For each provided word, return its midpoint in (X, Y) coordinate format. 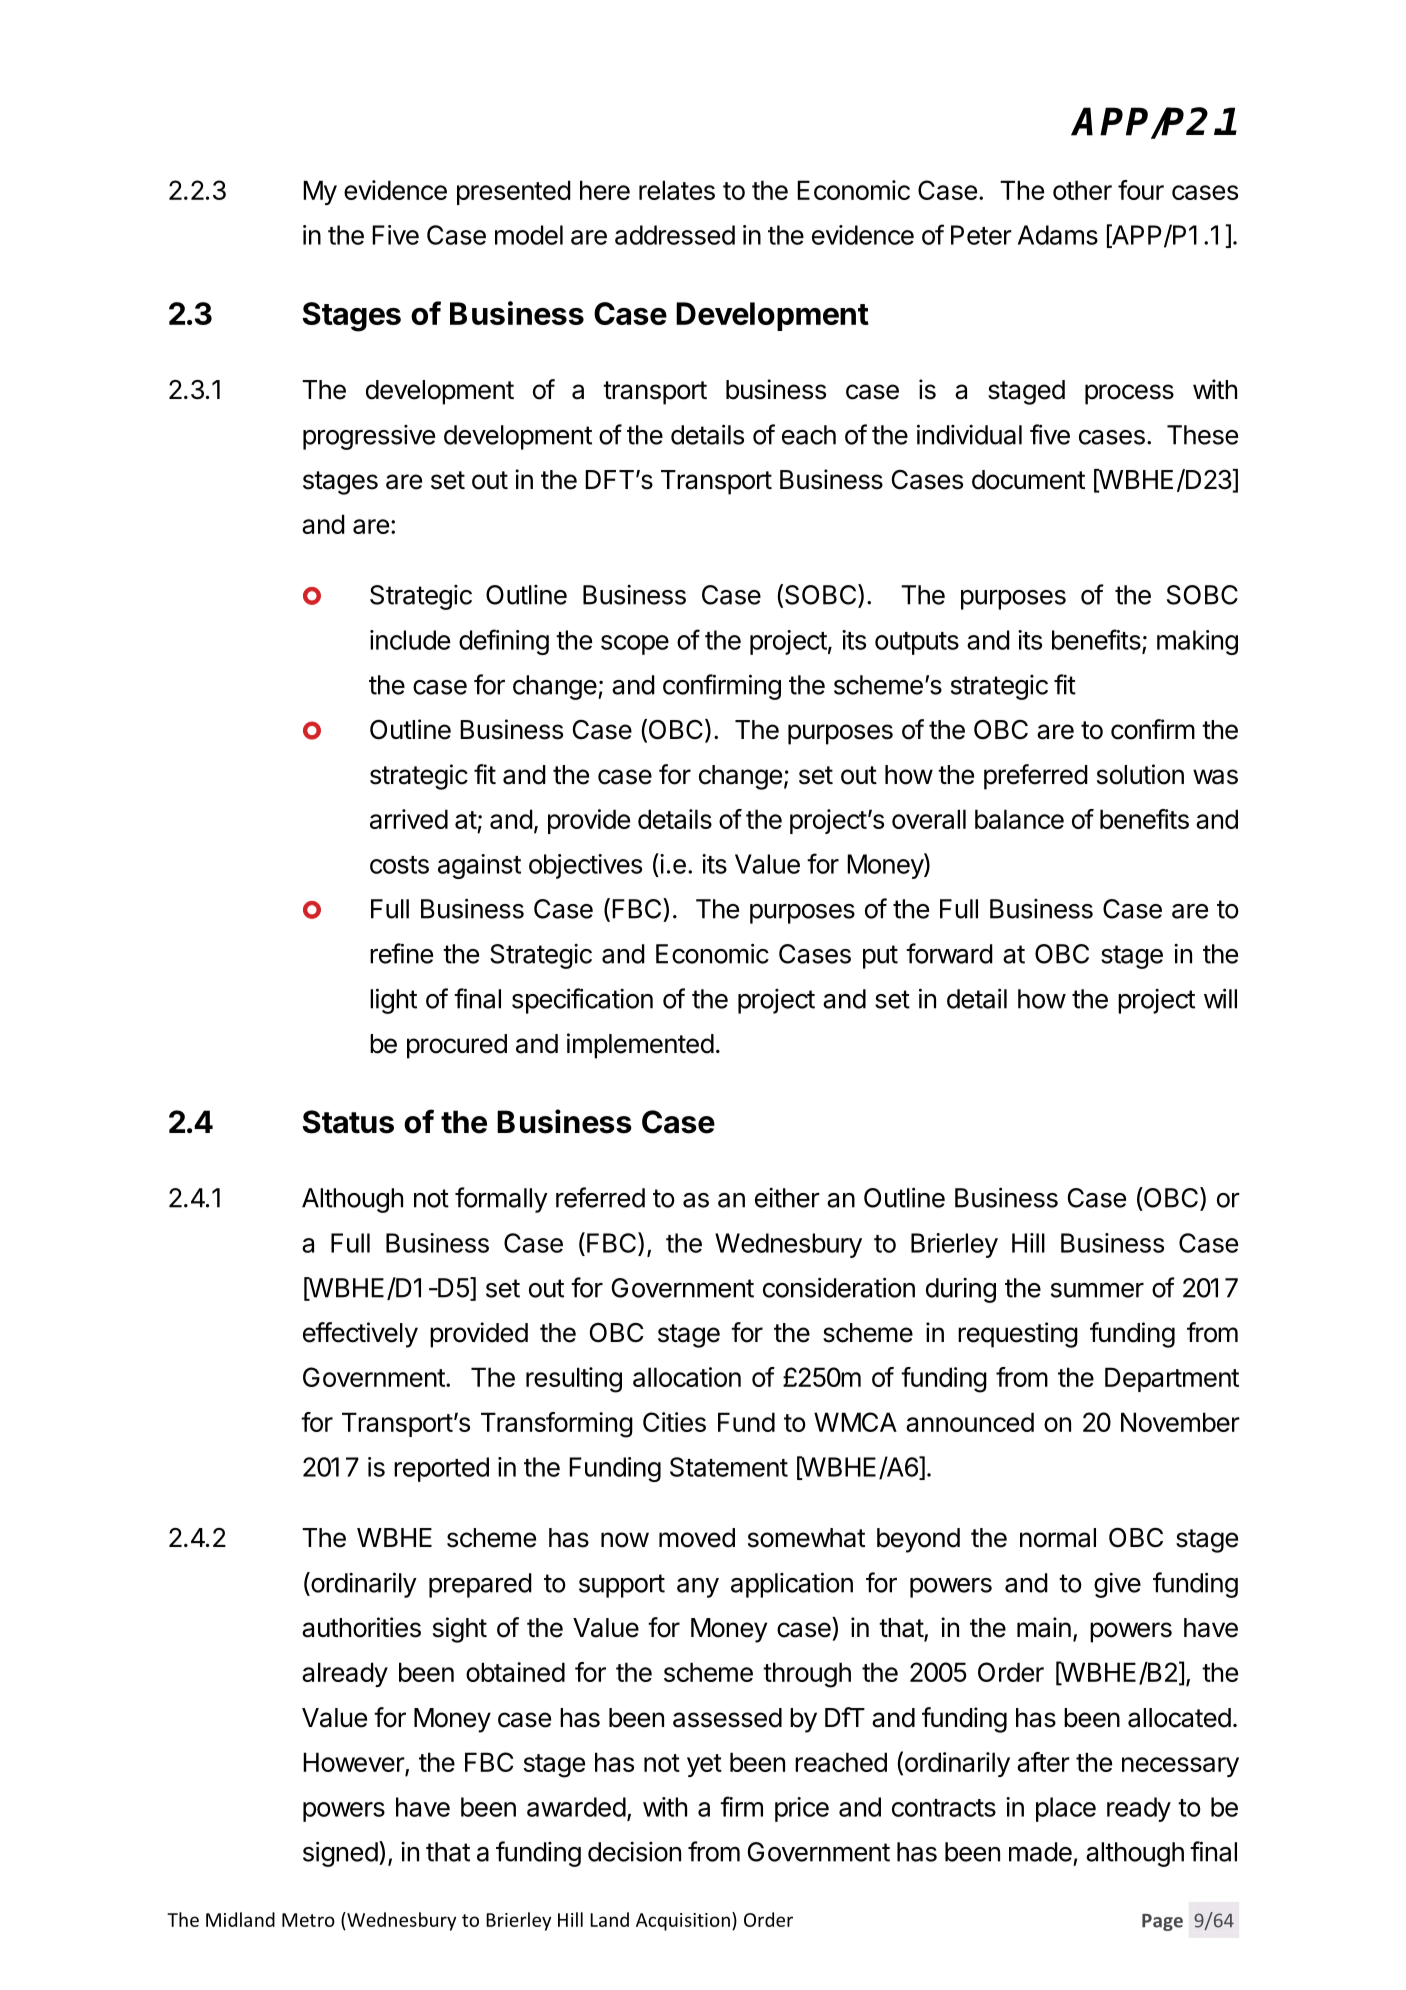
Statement (729, 1467)
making (1197, 642)
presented (514, 192)
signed (340, 1854)
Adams (1058, 235)
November (1180, 1422)
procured (457, 1046)
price (802, 1809)
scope (635, 645)
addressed (675, 235)
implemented (640, 1046)
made (1040, 1852)
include (410, 640)
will (1220, 998)
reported (441, 1469)
